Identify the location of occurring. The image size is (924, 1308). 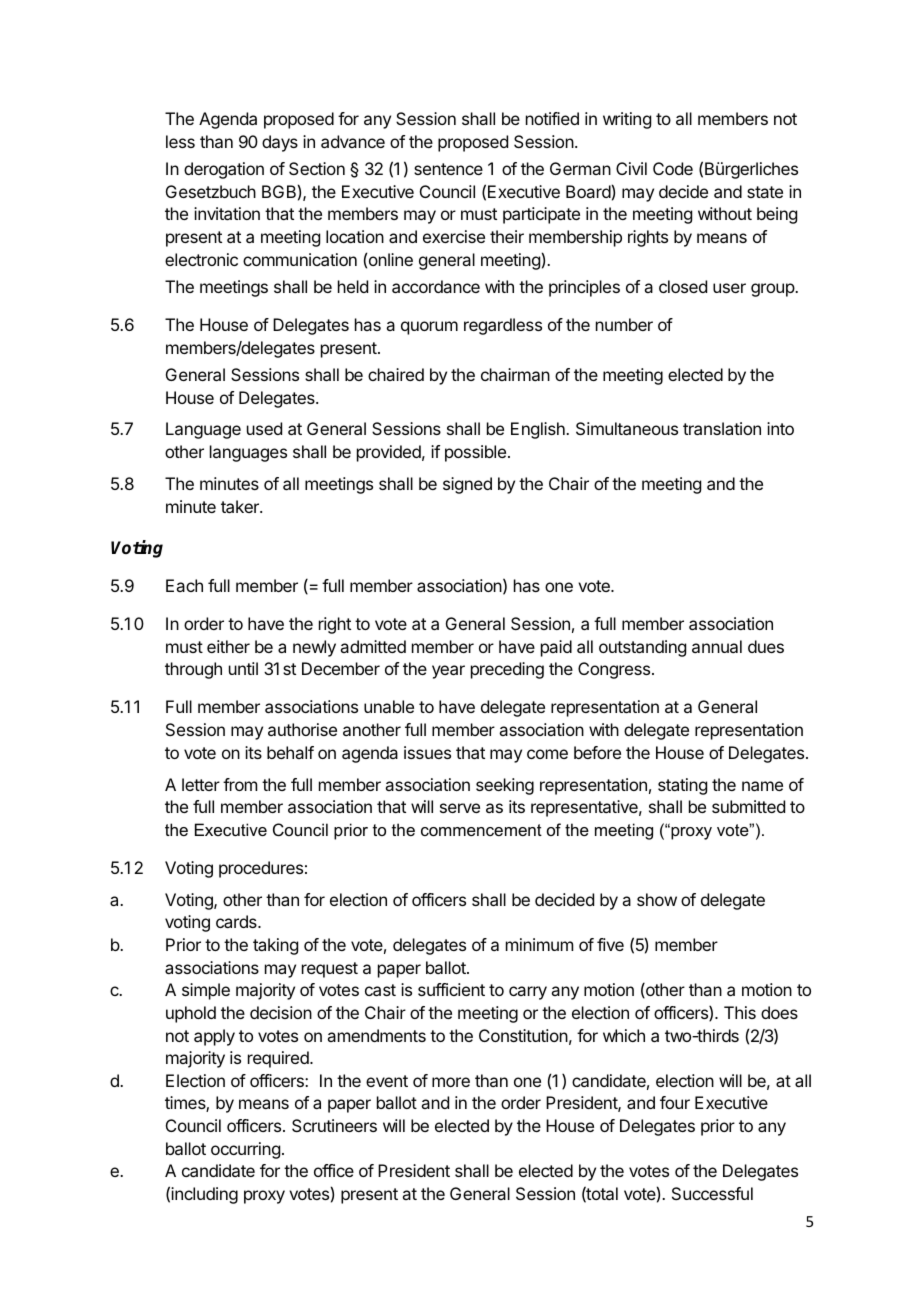
(245, 1150).
